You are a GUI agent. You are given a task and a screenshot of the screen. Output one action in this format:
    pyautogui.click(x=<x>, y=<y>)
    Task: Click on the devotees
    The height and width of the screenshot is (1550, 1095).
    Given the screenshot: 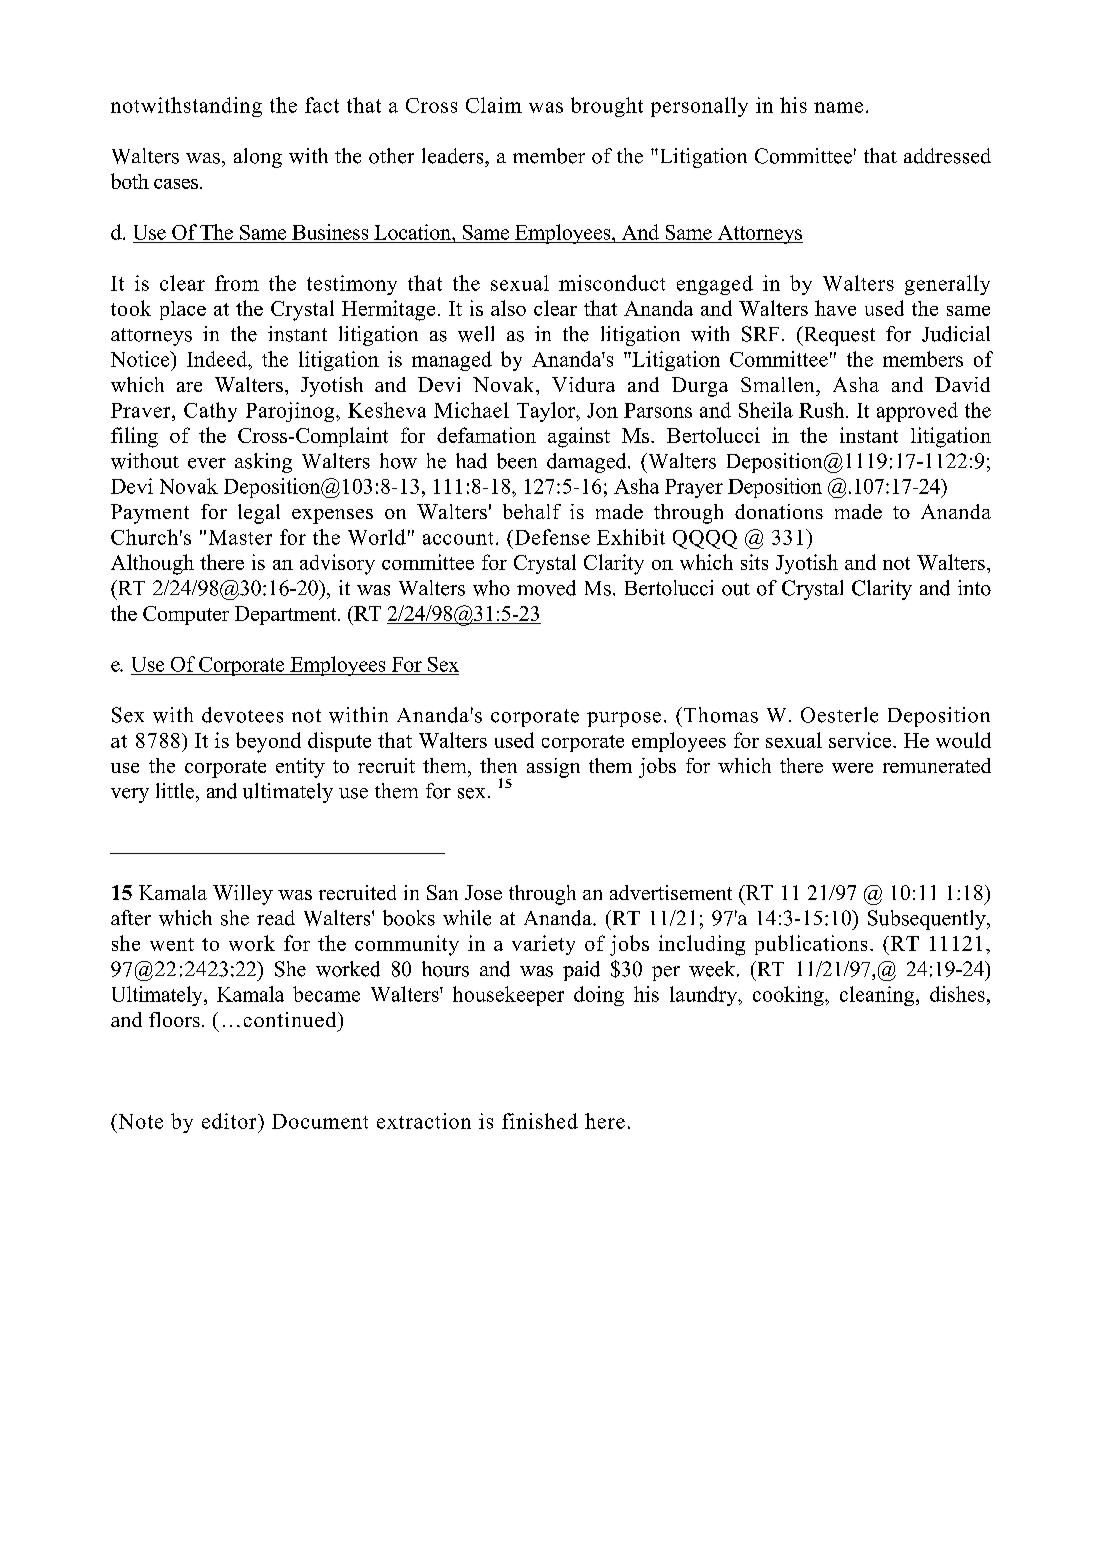 What is the action you would take?
    pyautogui.click(x=242, y=715)
